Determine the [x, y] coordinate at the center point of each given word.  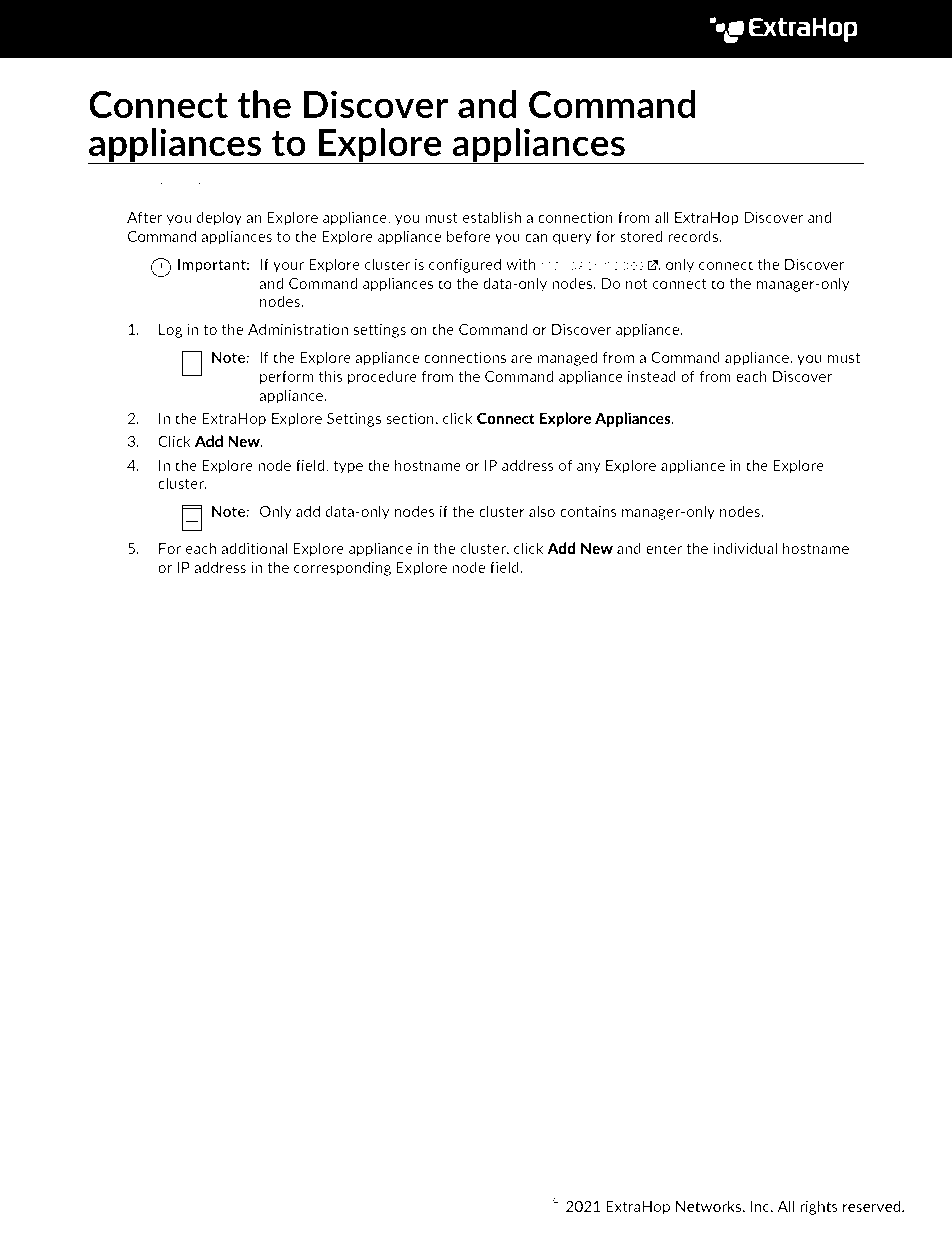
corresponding [342, 568]
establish [491, 217]
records [694, 236]
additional [254, 548]
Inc [761, 1206]
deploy [219, 218]
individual [745, 548]
